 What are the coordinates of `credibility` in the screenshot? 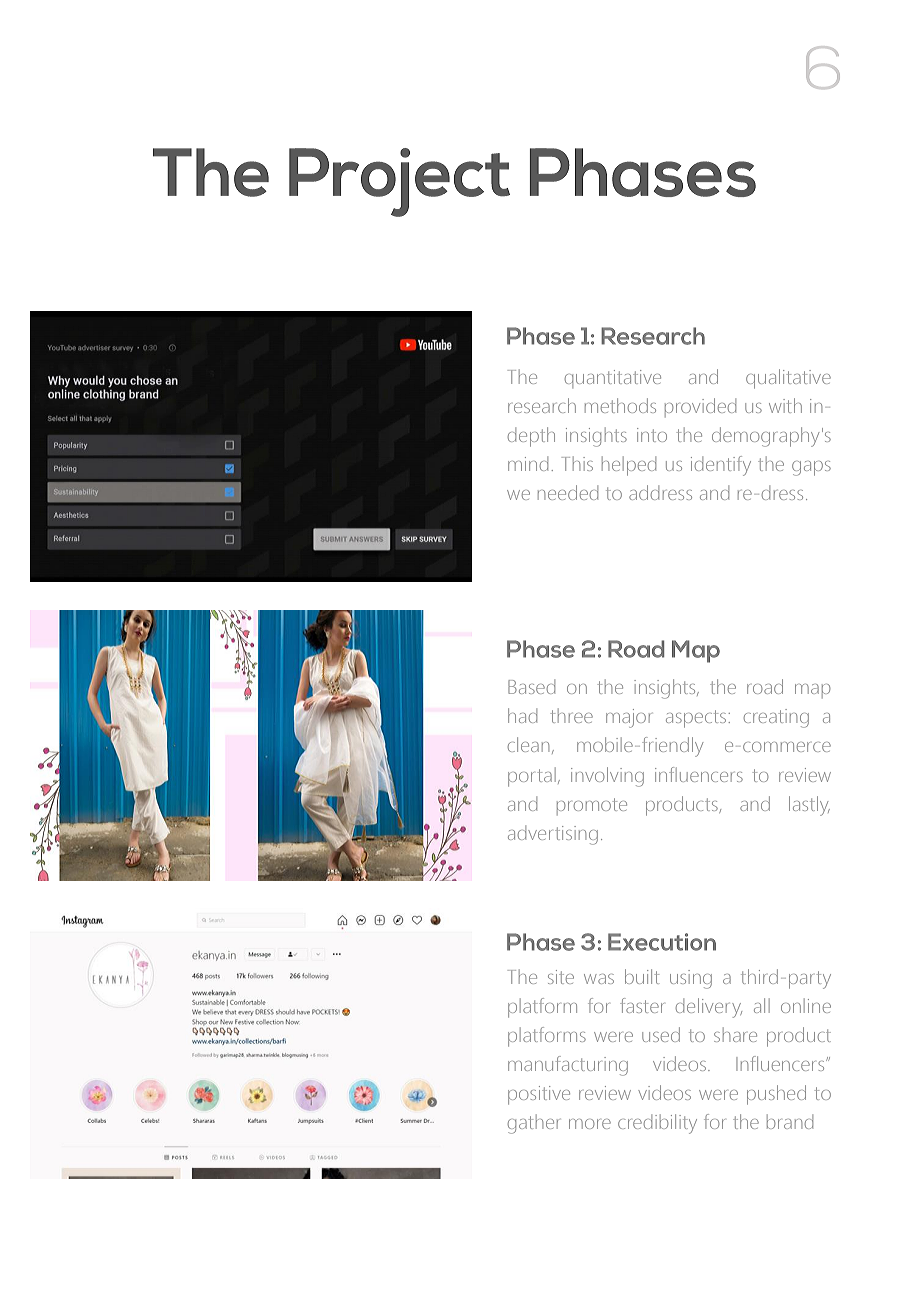 It's located at (657, 1124).
